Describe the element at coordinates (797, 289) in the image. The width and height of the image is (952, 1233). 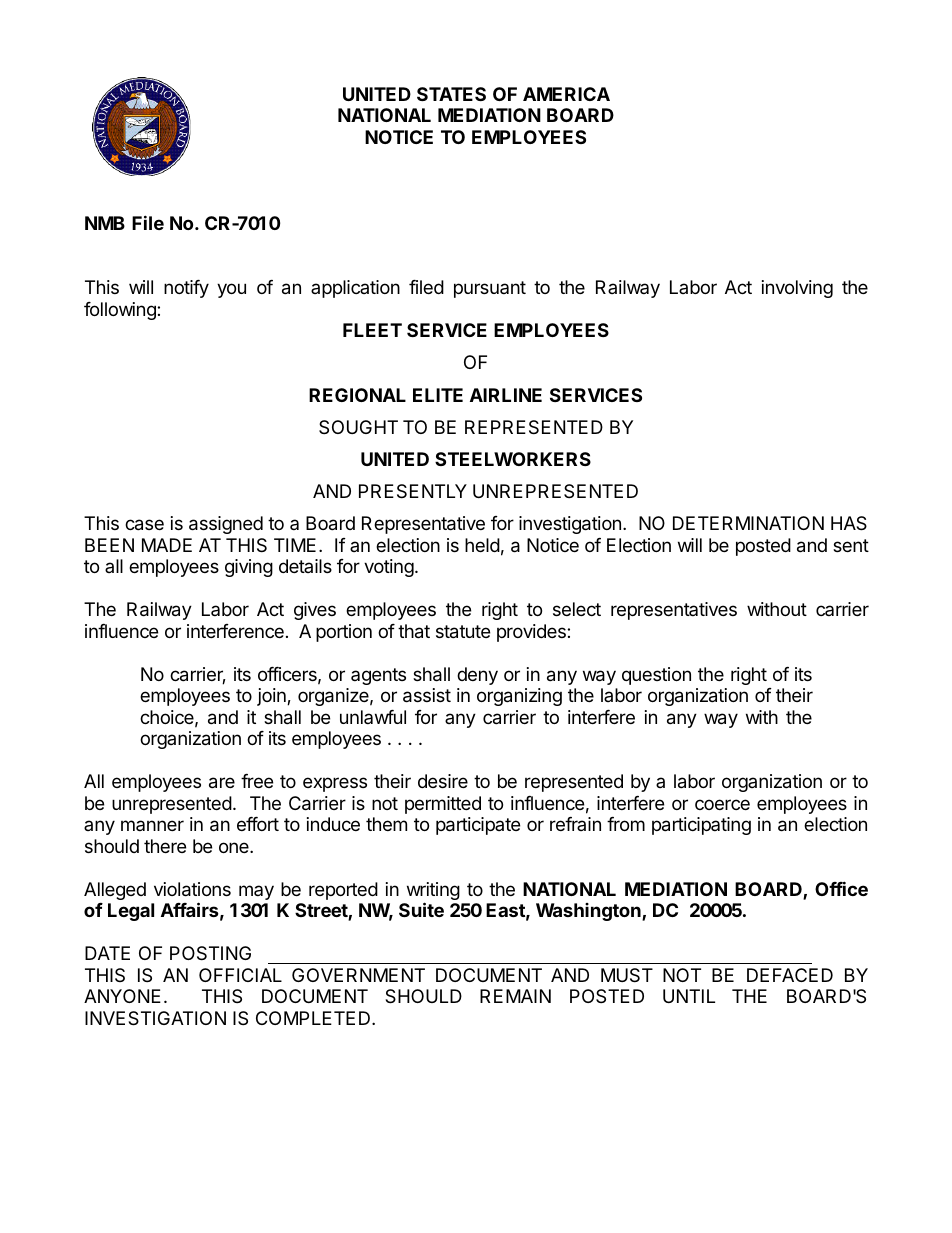
I see `involving` at that location.
